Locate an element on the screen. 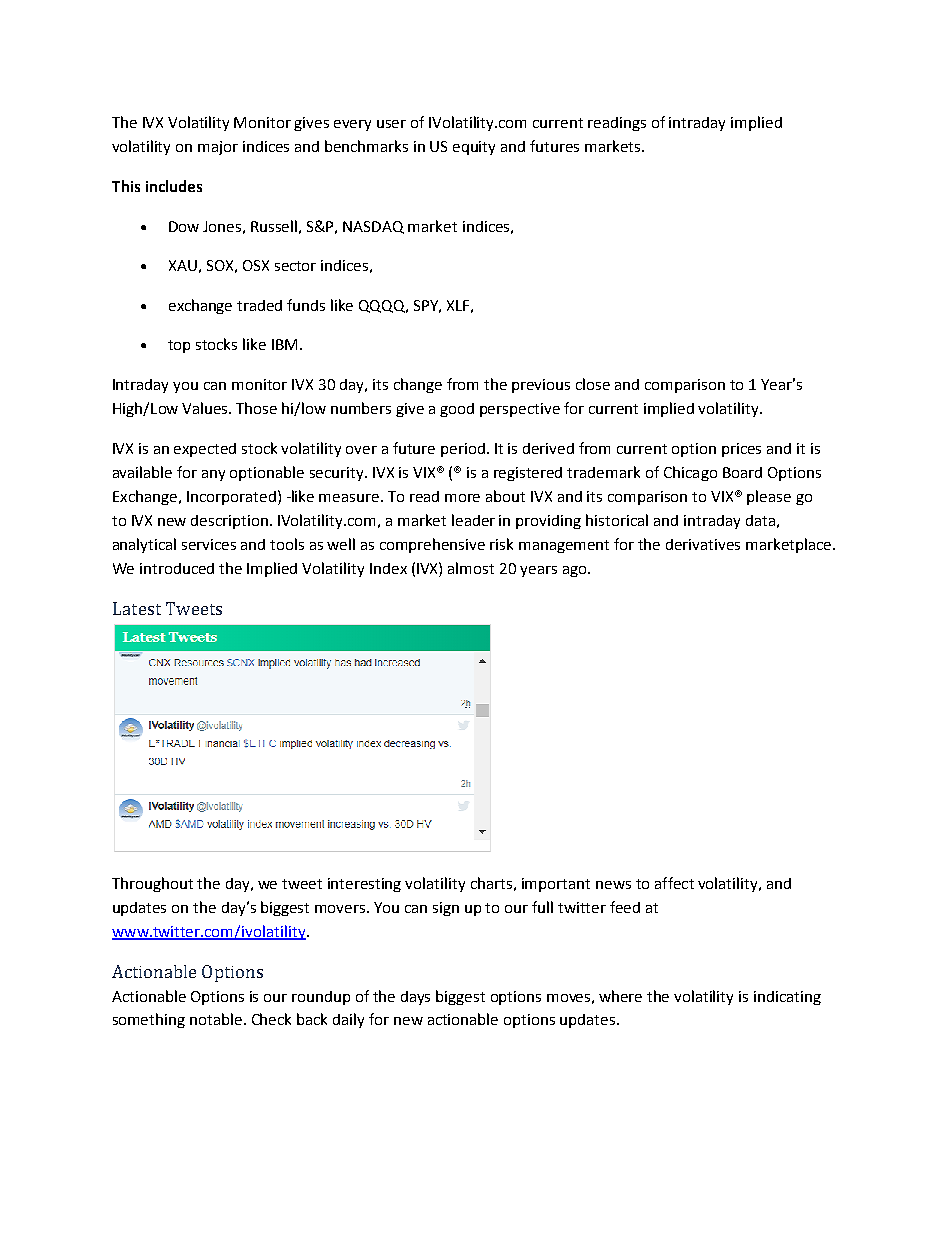  major is located at coordinates (218, 148).
